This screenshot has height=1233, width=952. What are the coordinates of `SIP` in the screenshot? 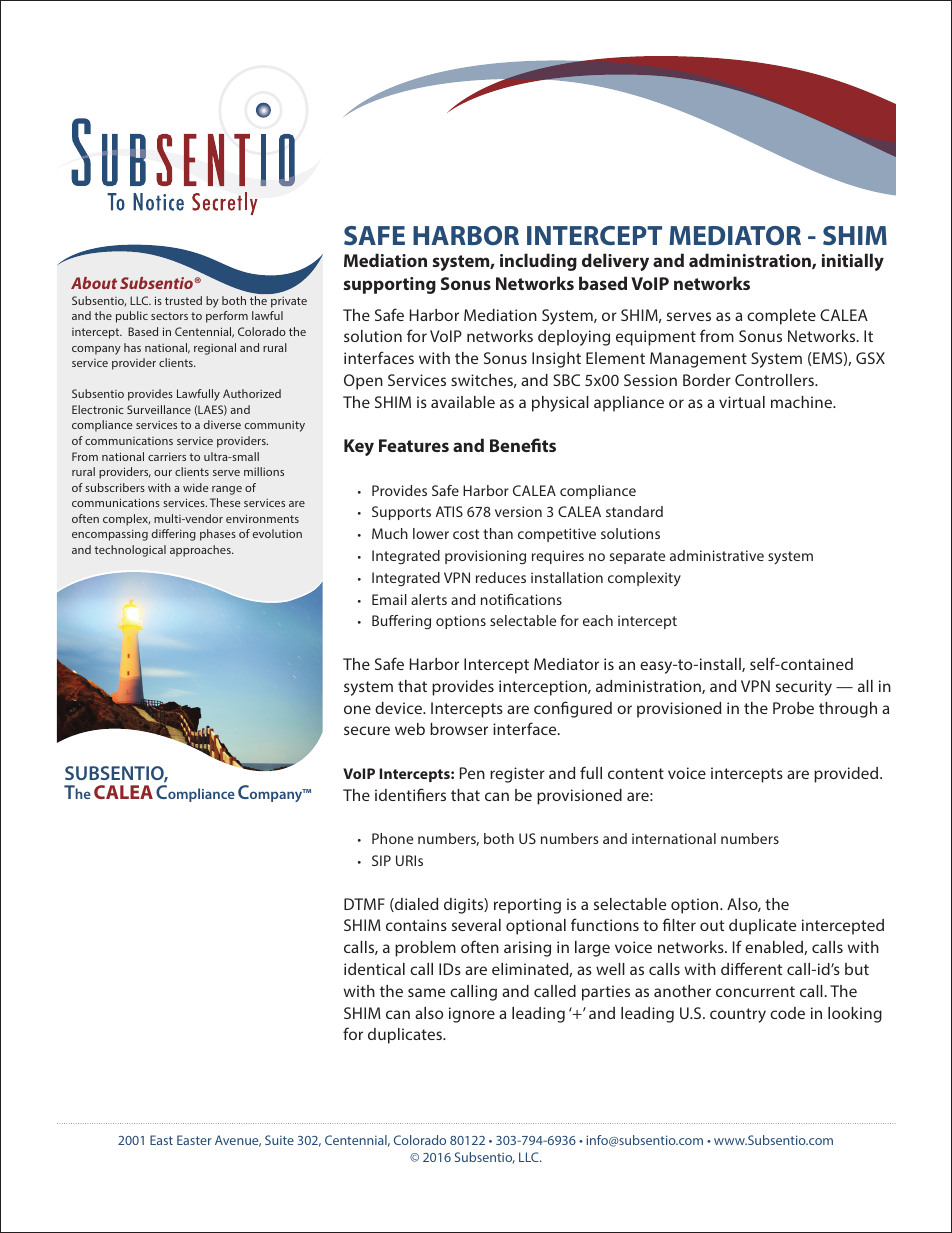 It's located at (381, 860).
